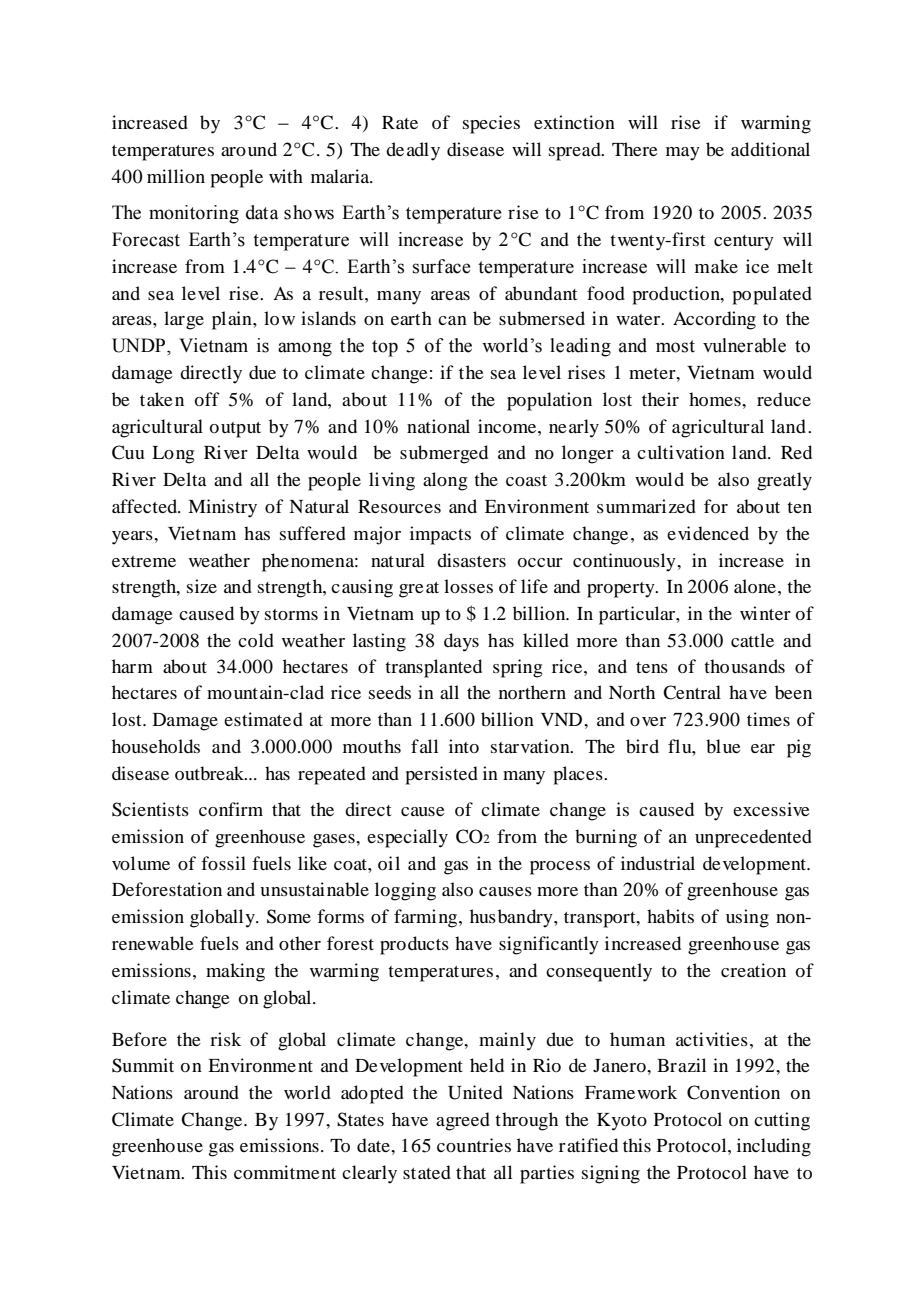 This document has width=924, height=1308. What do you see at coordinates (474, 1145) in the document?
I see `countries` at bounding box center [474, 1145].
